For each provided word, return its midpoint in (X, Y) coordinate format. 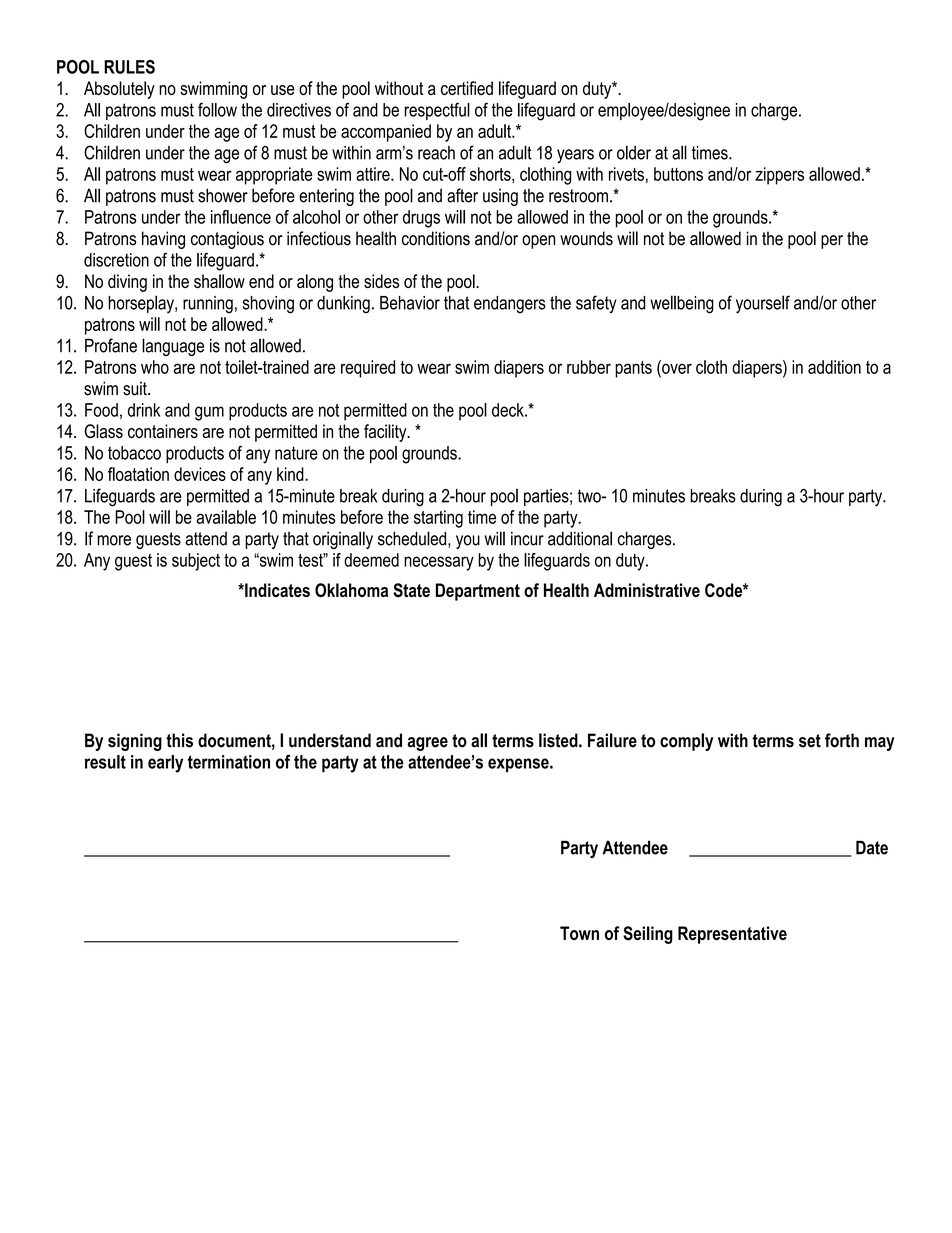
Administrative (647, 590)
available (226, 517)
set (810, 741)
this (179, 740)
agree (427, 744)
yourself (763, 304)
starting (438, 519)
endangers (510, 305)
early (165, 764)
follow (217, 109)
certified (467, 88)
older (634, 152)
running (208, 305)
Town (579, 933)
